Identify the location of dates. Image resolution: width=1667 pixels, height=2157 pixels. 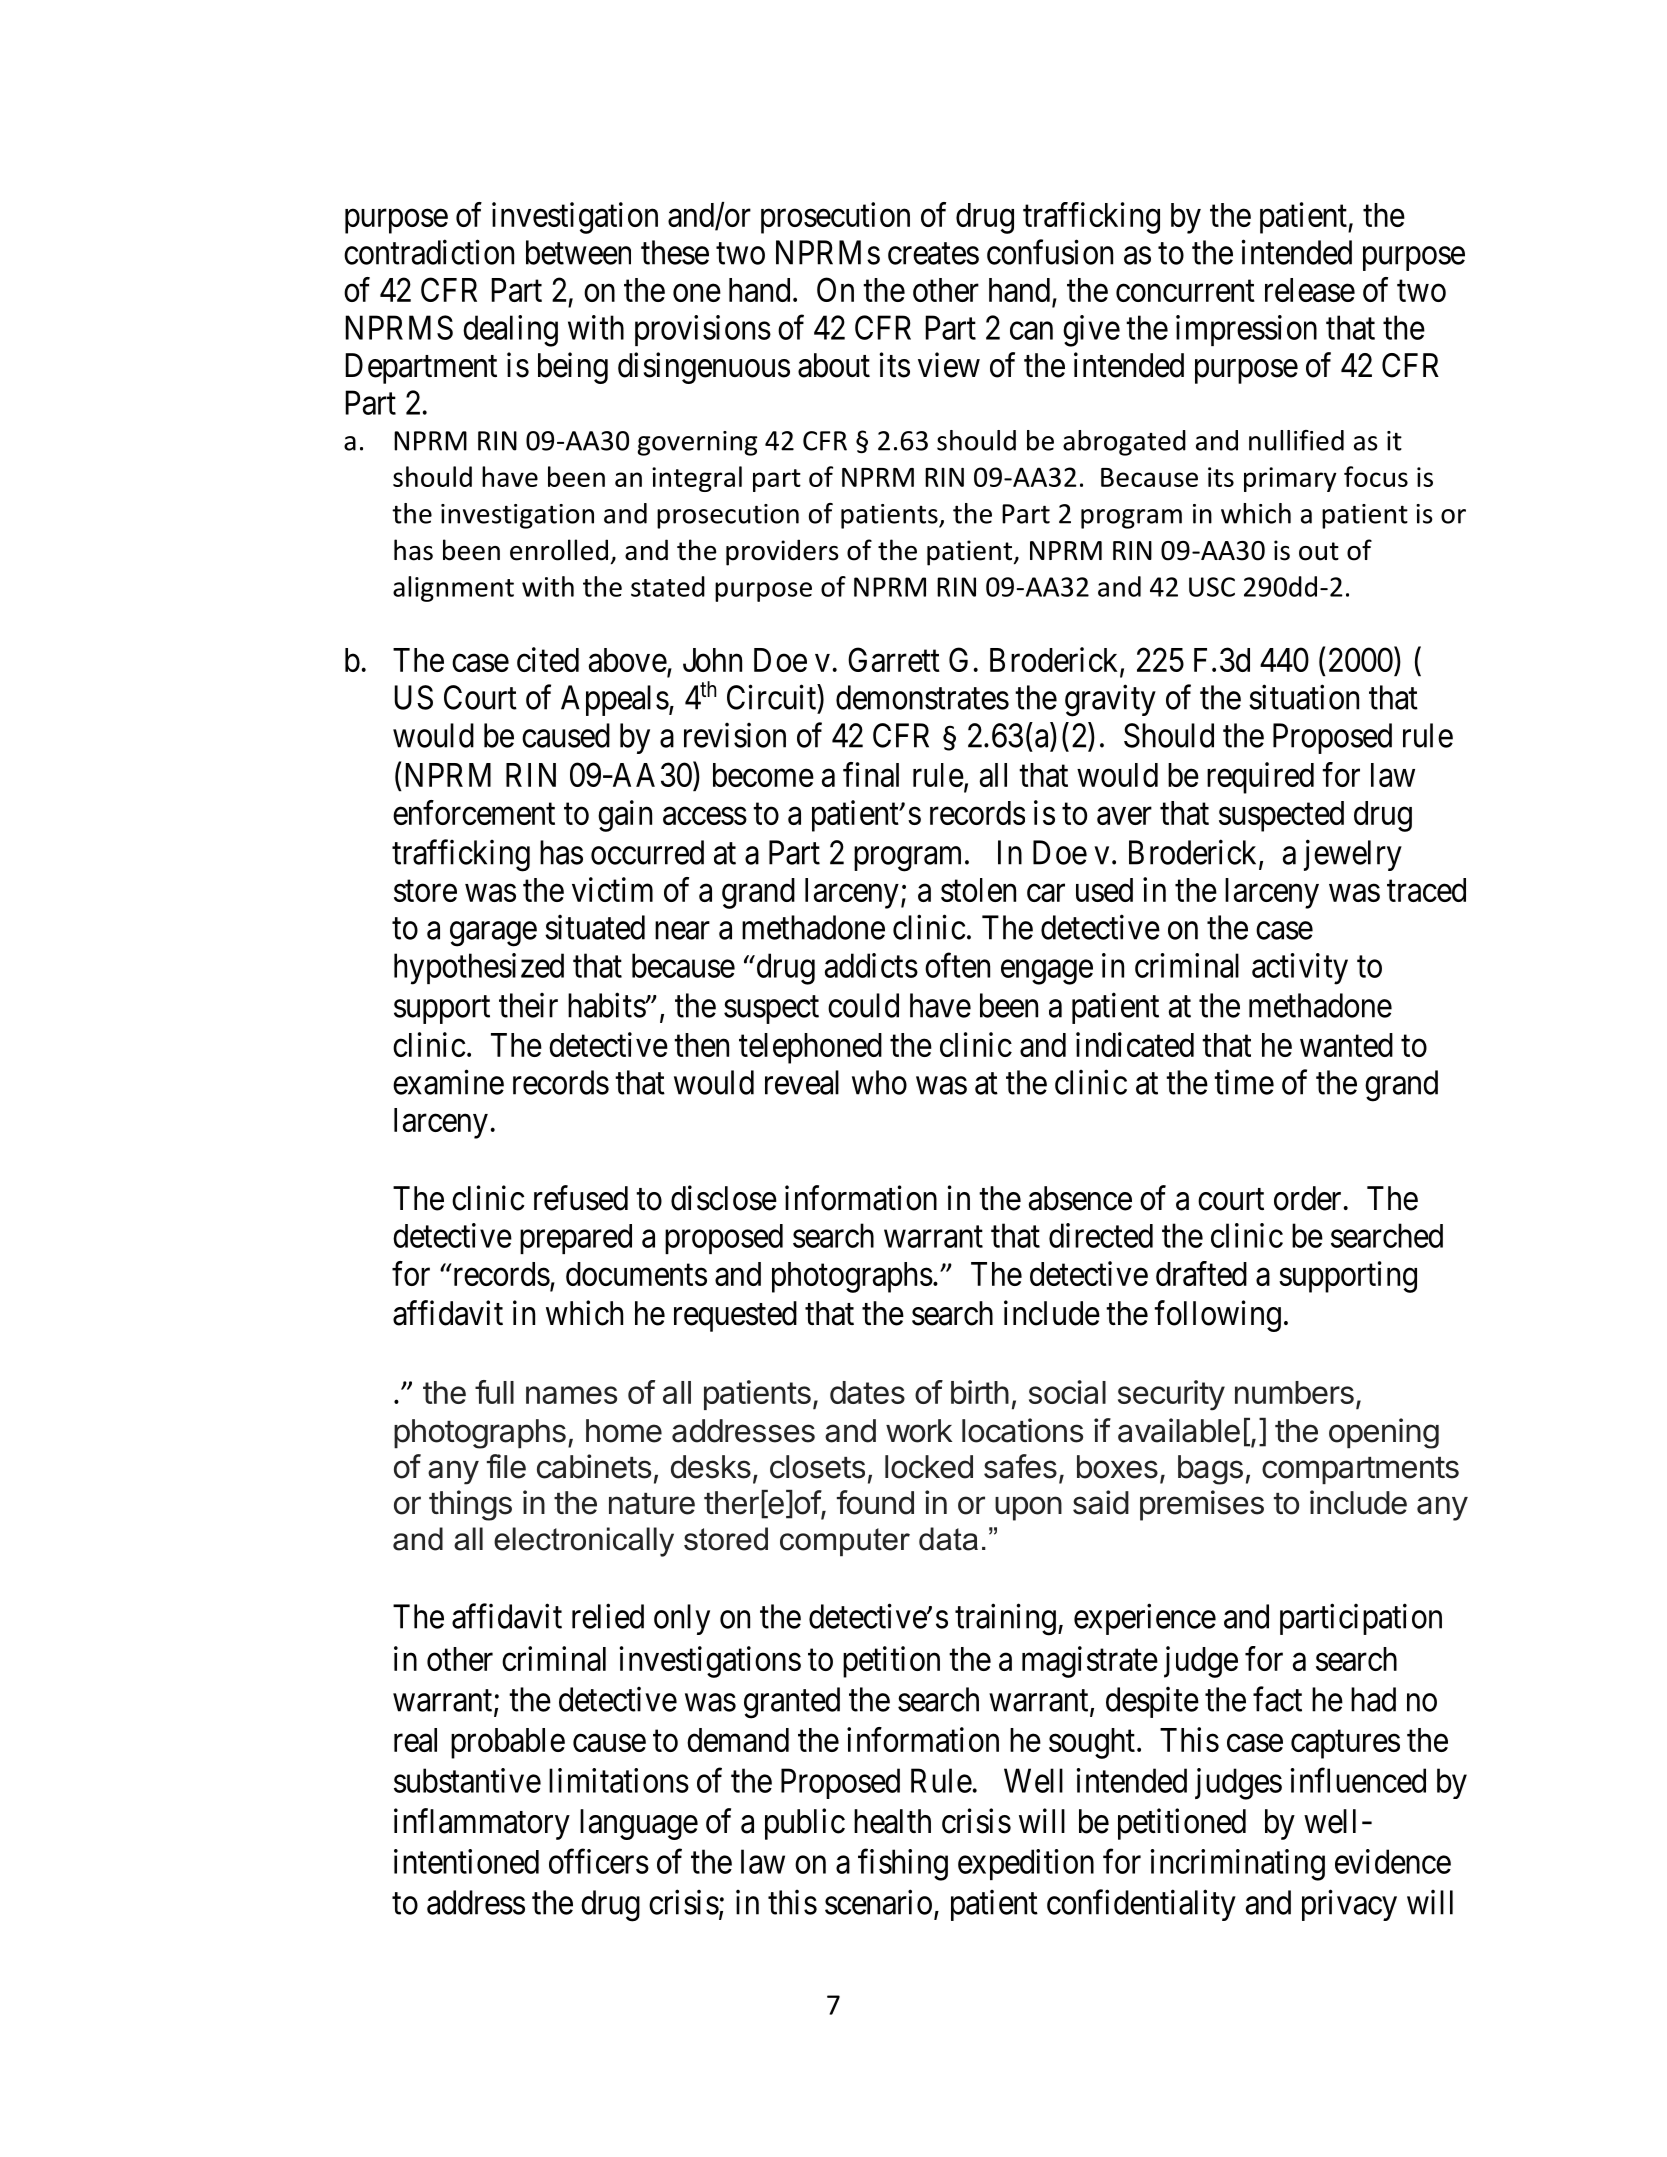
(867, 1392).
